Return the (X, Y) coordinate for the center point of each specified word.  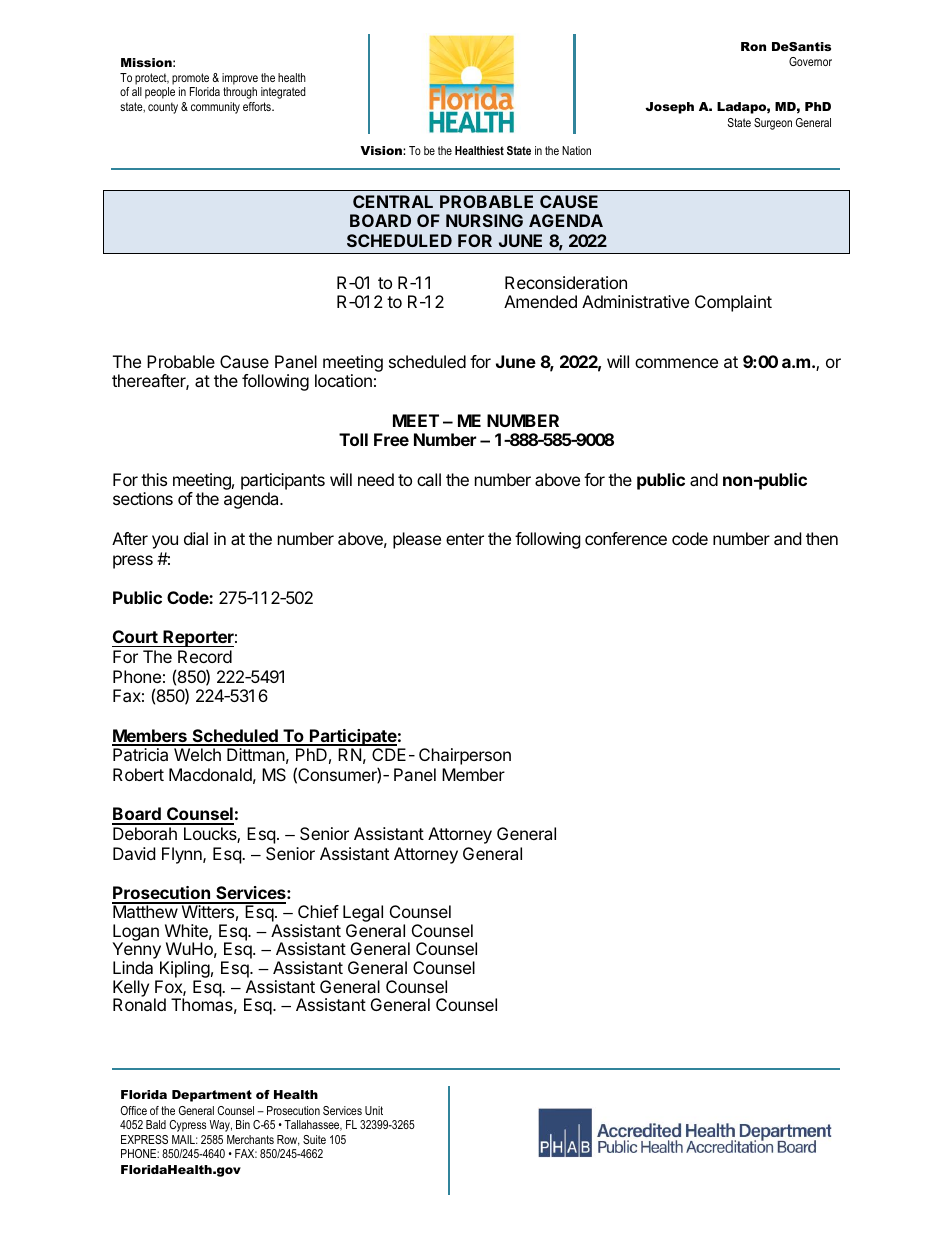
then (822, 538)
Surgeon (773, 124)
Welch (197, 754)
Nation (576, 150)
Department (212, 1096)
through (240, 93)
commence (676, 363)
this (154, 479)
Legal (363, 915)
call (429, 479)
